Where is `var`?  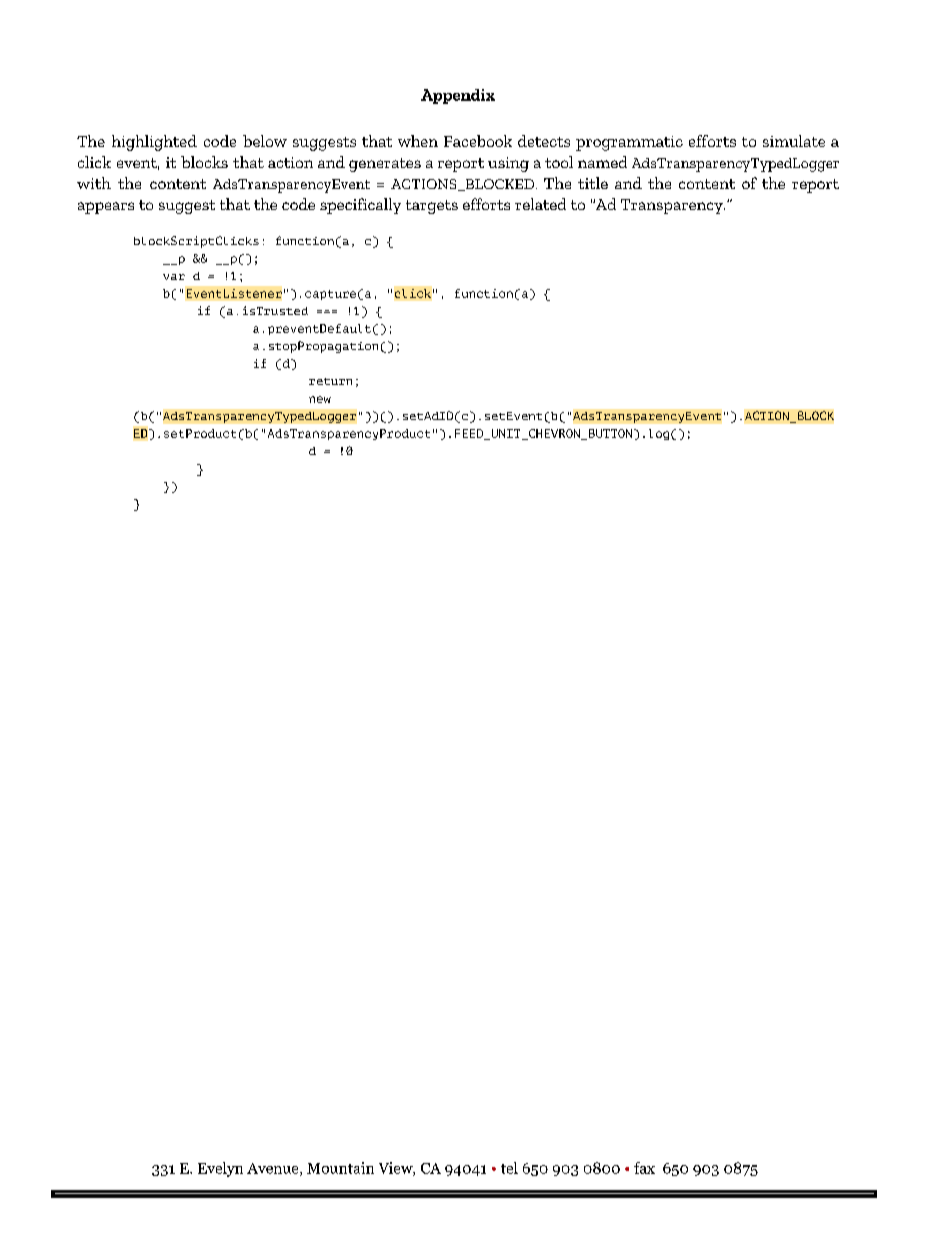
var is located at coordinates (174, 277).
